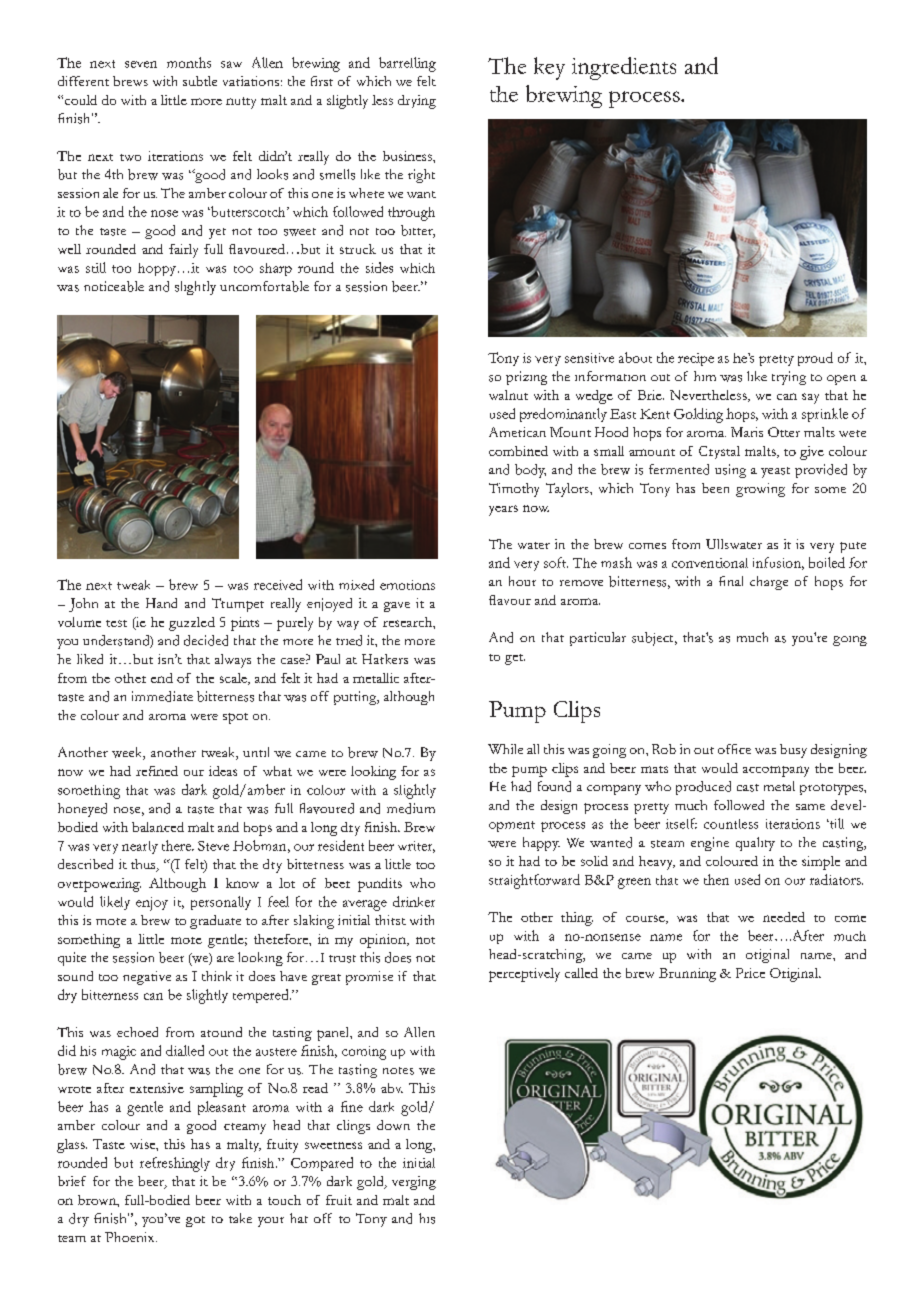  What do you see at coordinates (769, 583) in the image?
I see `charge` at bounding box center [769, 583].
